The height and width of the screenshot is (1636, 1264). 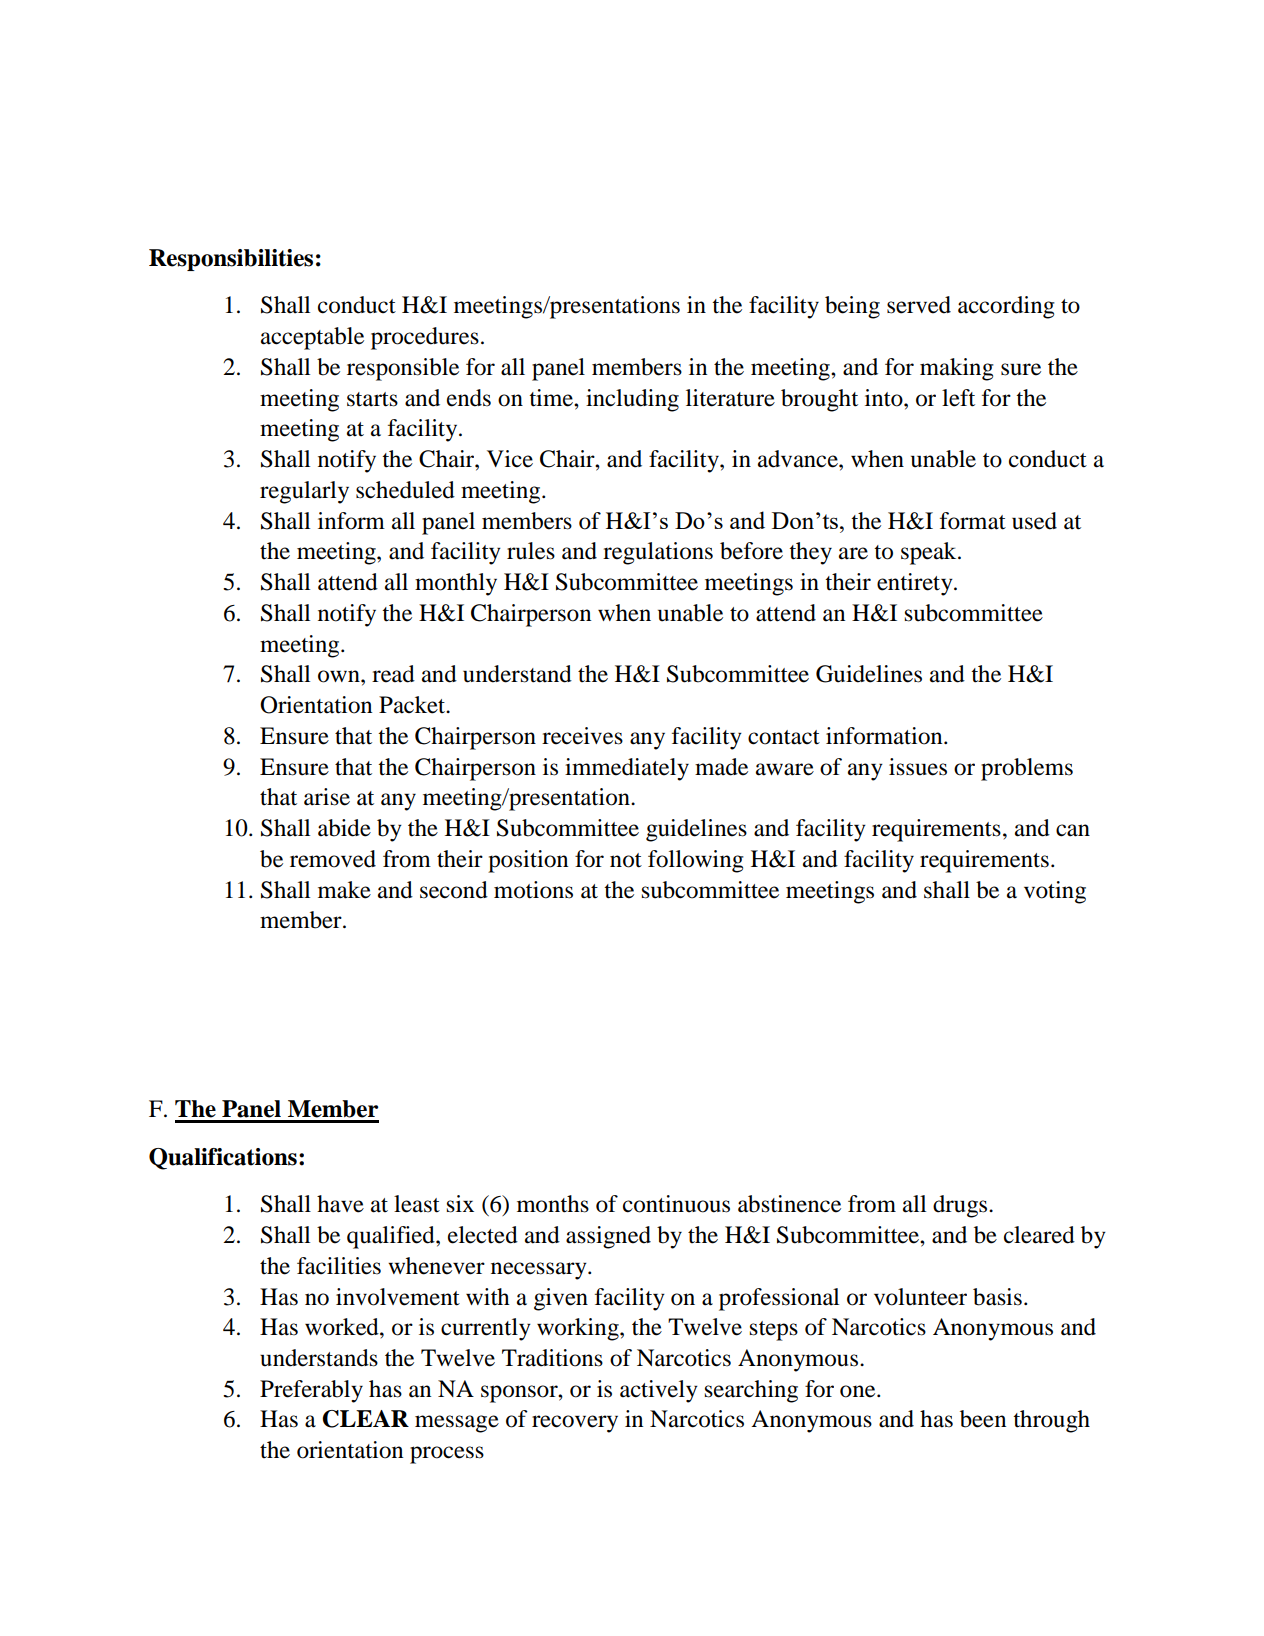 I want to click on have, so click(x=340, y=1204).
